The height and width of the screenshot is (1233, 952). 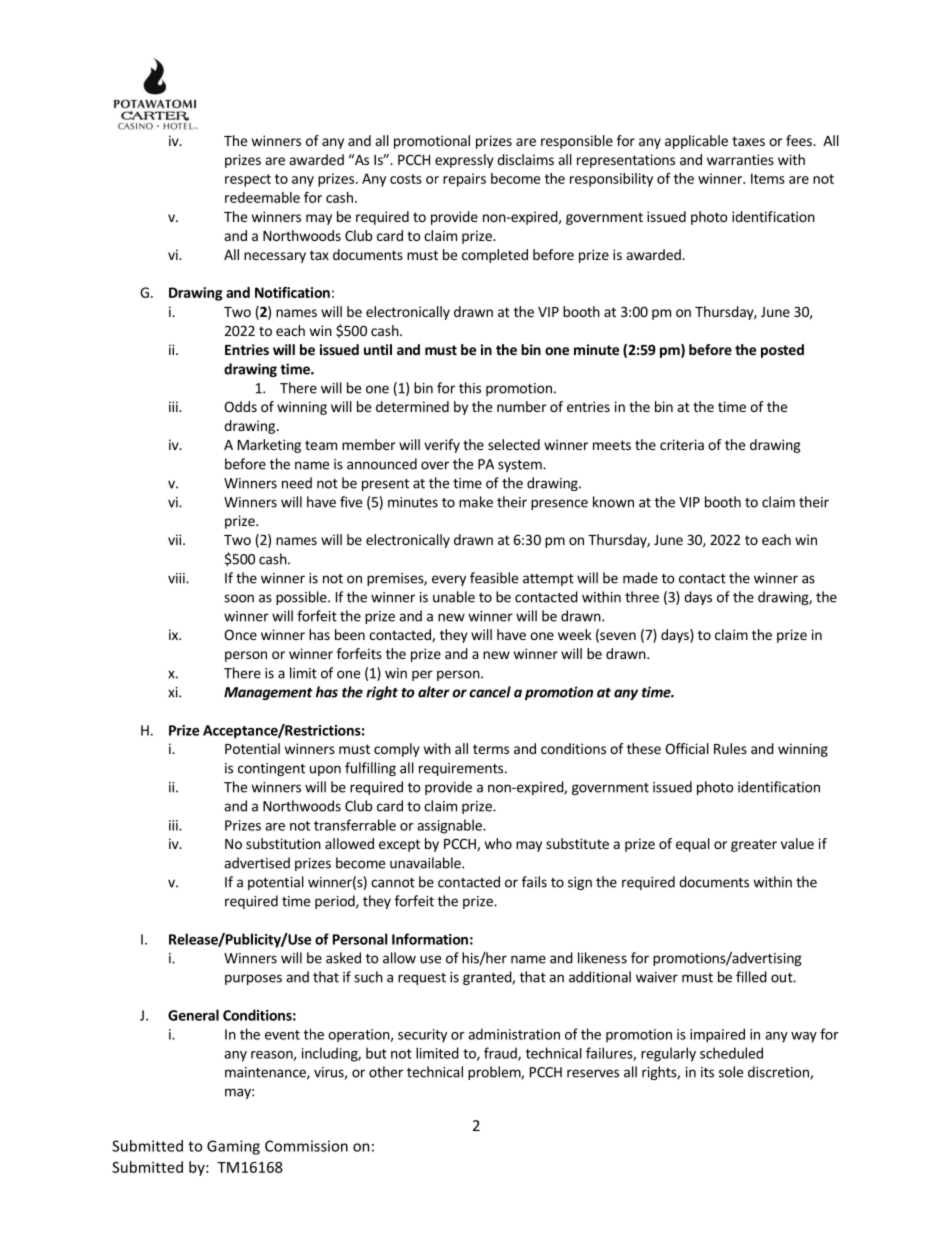 What do you see at coordinates (731, 1072) in the screenshot?
I see `sole` at bounding box center [731, 1072].
